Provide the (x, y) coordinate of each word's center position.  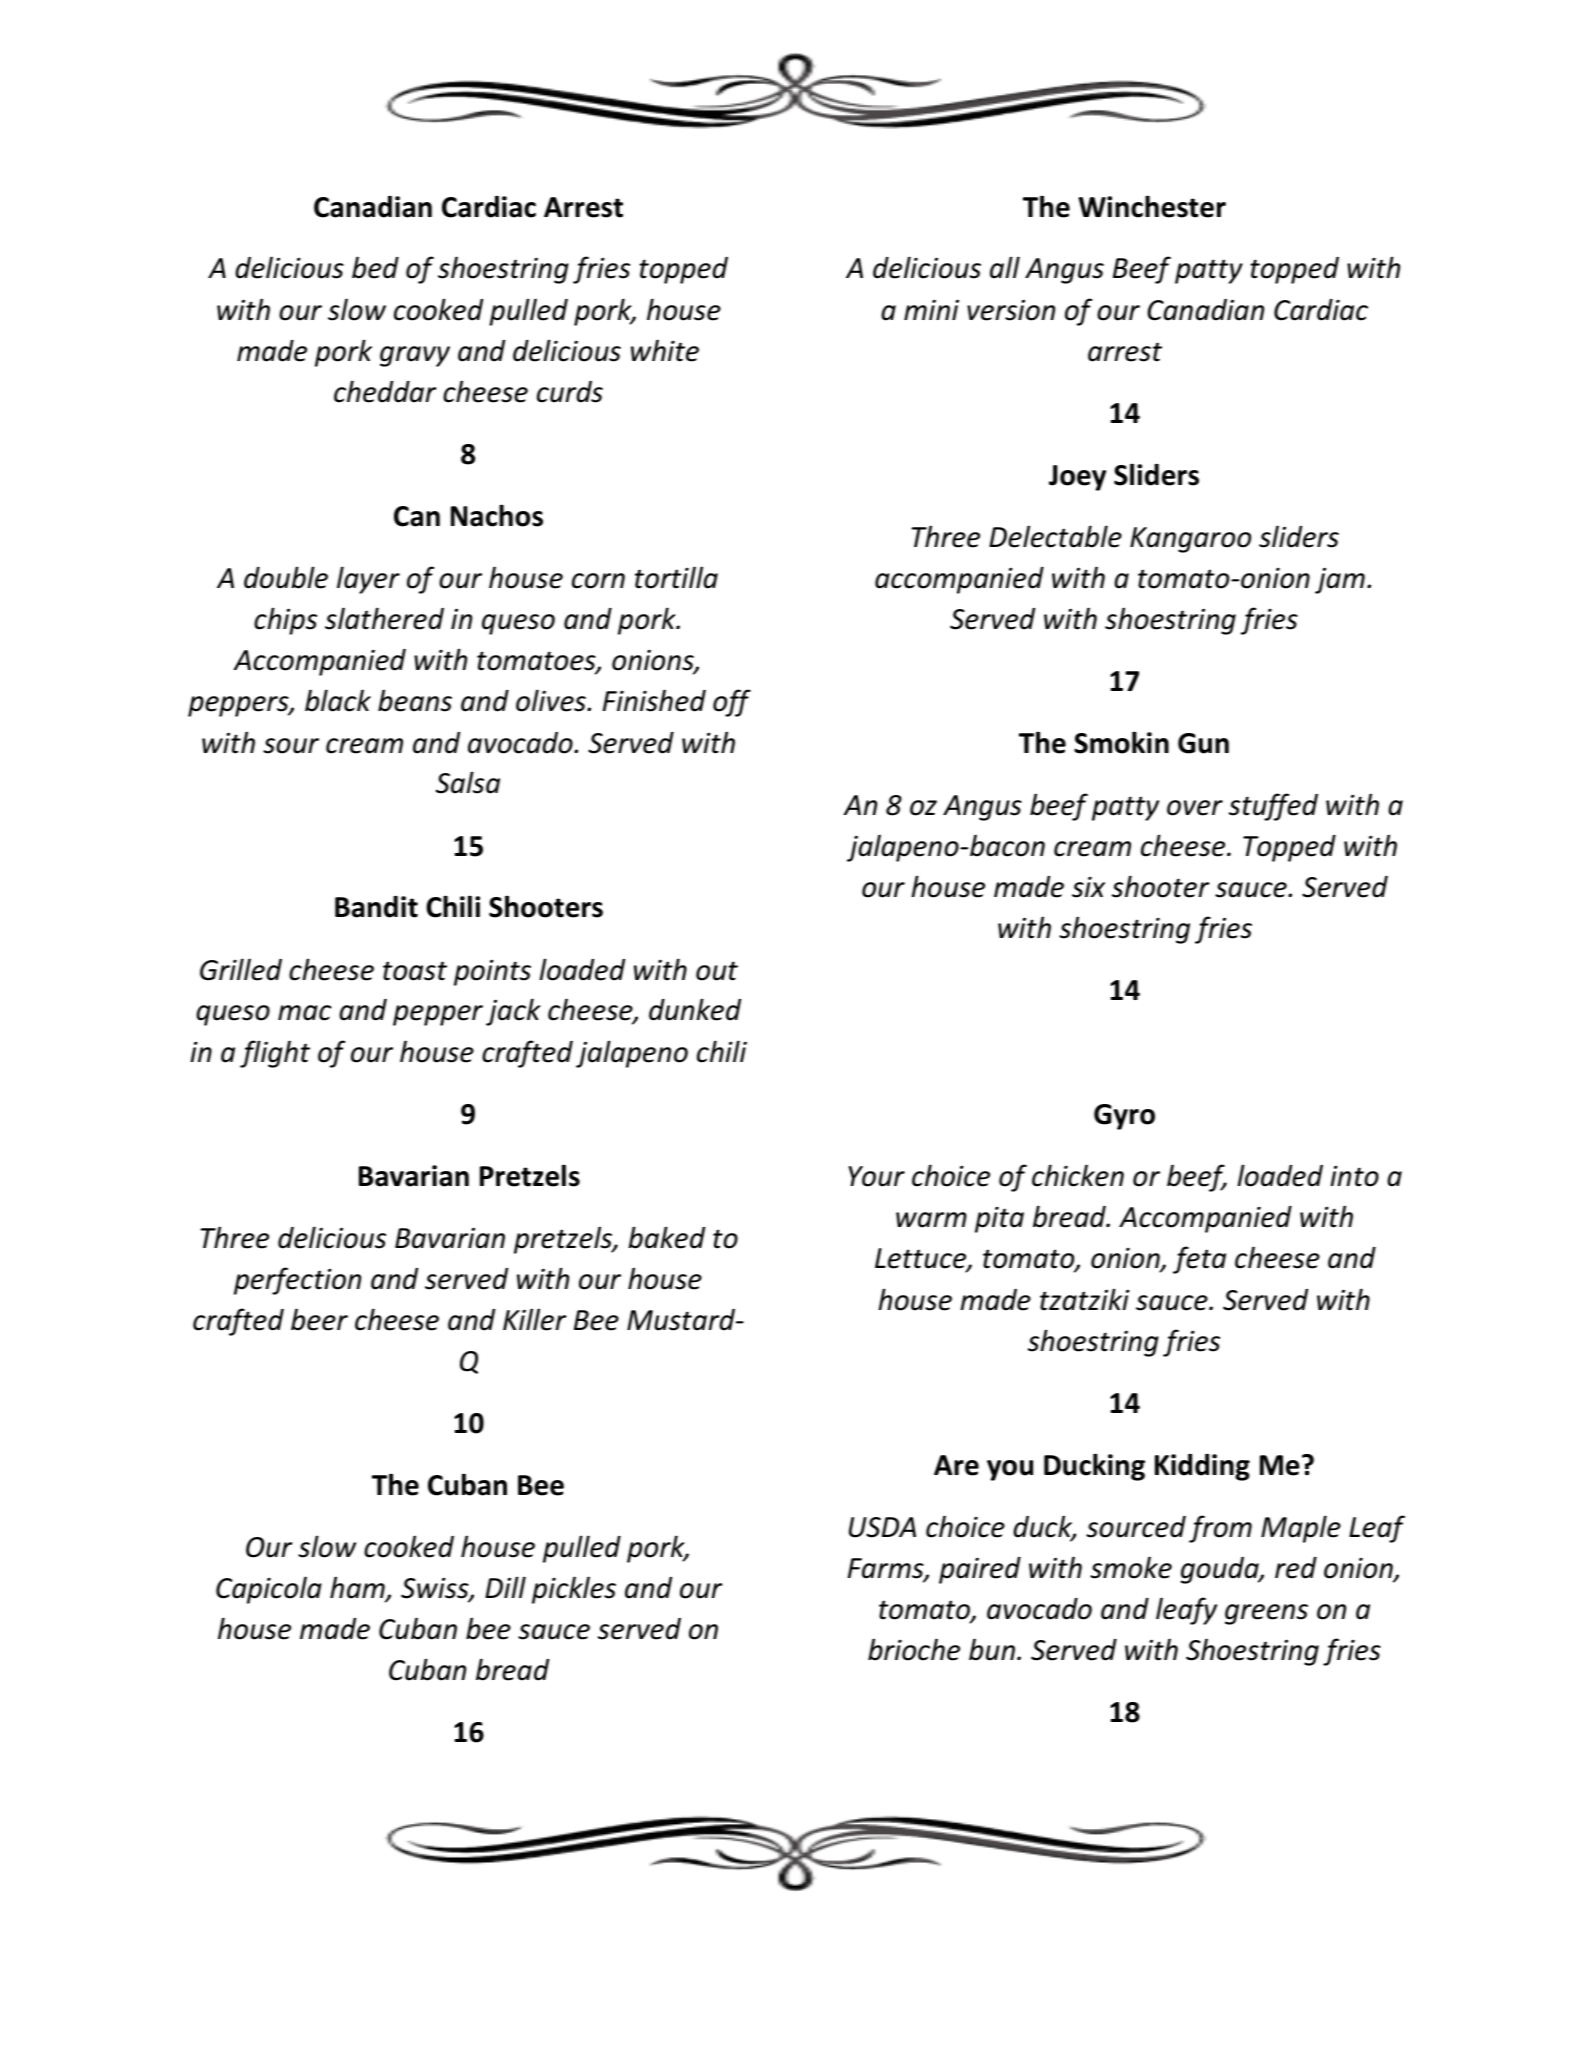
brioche (914, 1649)
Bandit (376, 907)
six (1088, 887)
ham (358, 1588)
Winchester (1152, 206)
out (717, 971)
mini (931, 309)
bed (375, 267)
